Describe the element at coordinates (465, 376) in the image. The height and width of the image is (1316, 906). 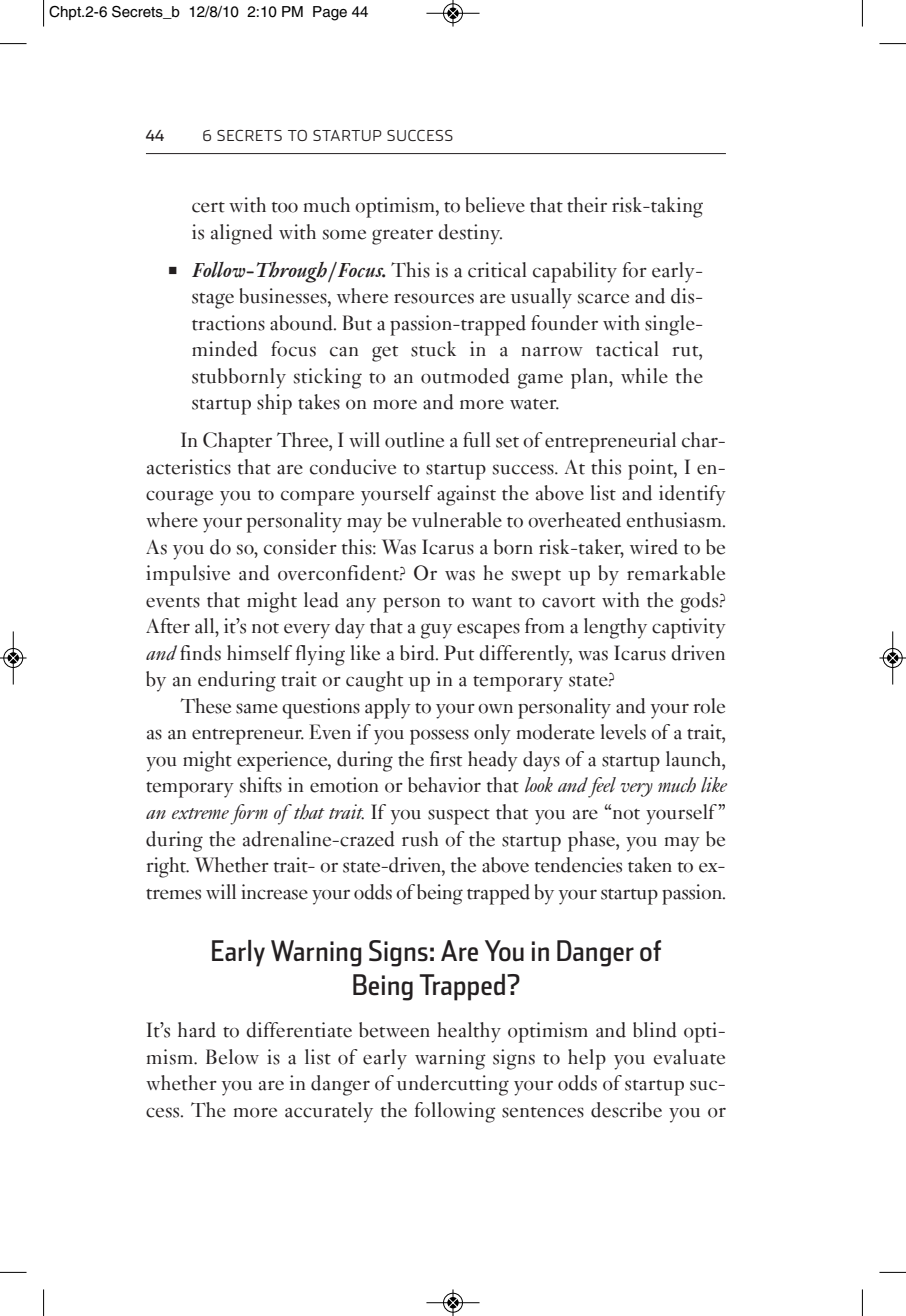
I see `outmoded` at that location.
